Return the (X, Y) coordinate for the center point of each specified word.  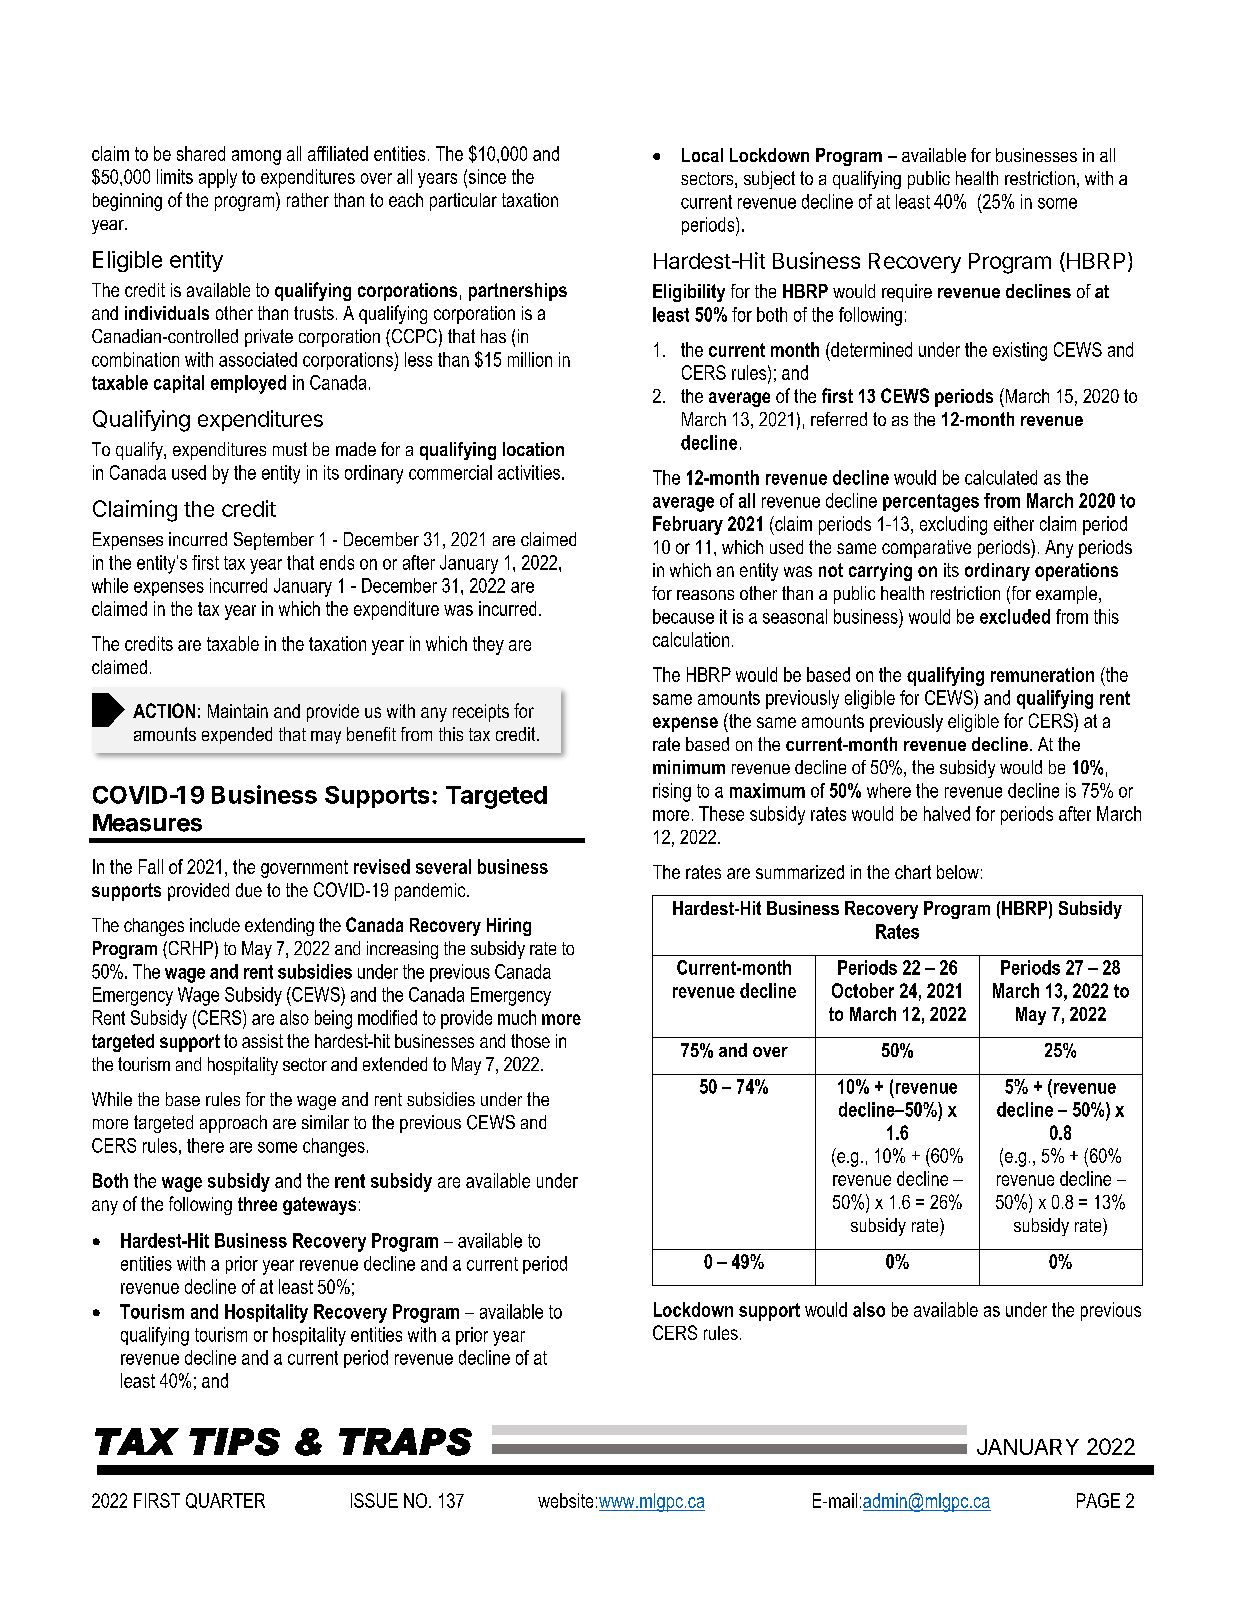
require (907, 293)
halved (947, 813)
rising (672, 792)
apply (218, 178)
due (249, 890)
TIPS (234, 1442)
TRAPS (405, 1442)
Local (702, 155)
